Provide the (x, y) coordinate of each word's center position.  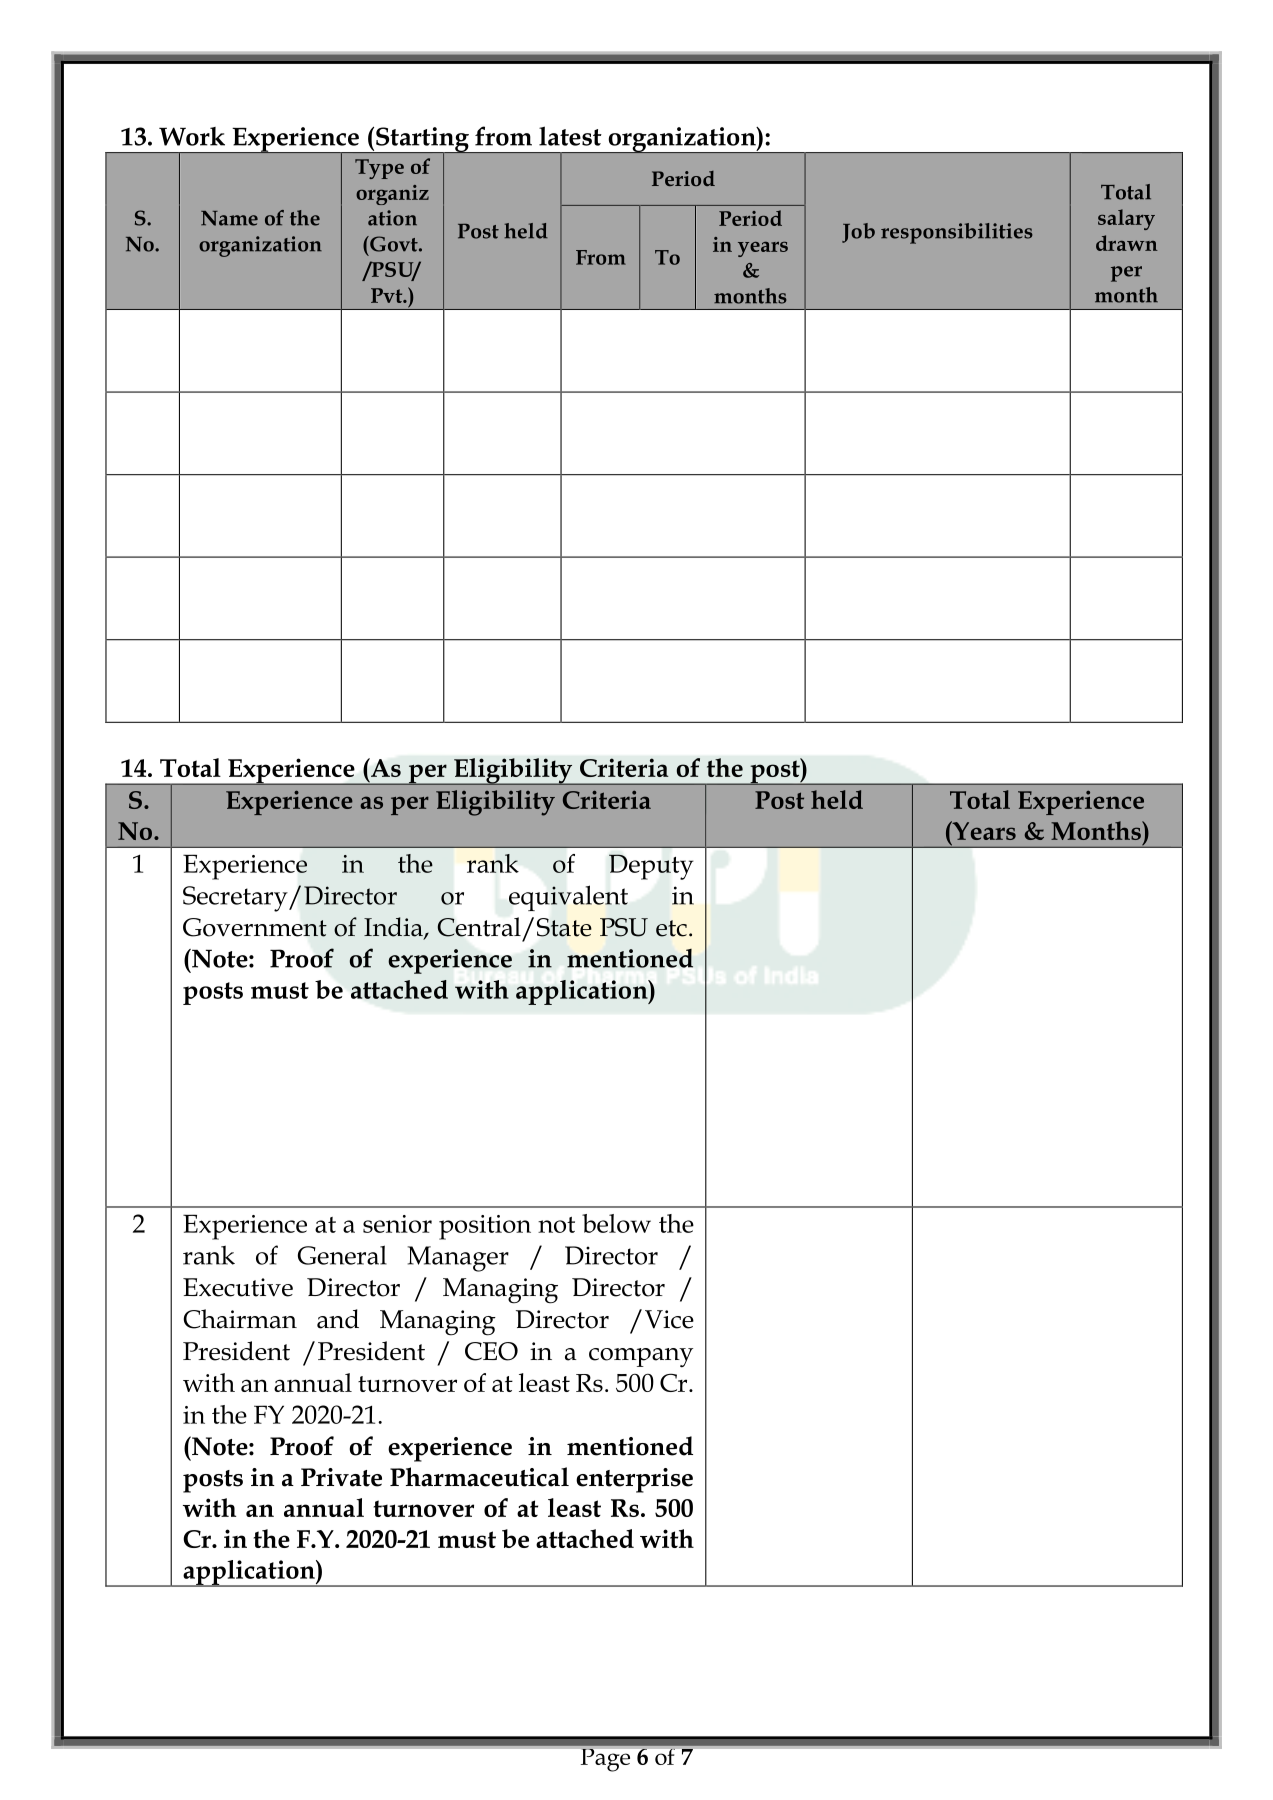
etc (671, 928)
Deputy (651, 867)
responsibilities (957, 233)
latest (570, 136)
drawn (1127, 243)
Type (379, 169)
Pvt (388, 295)
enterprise (634, 1480)
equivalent (568, 898)
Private (341, 1477)
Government (255, 927)
